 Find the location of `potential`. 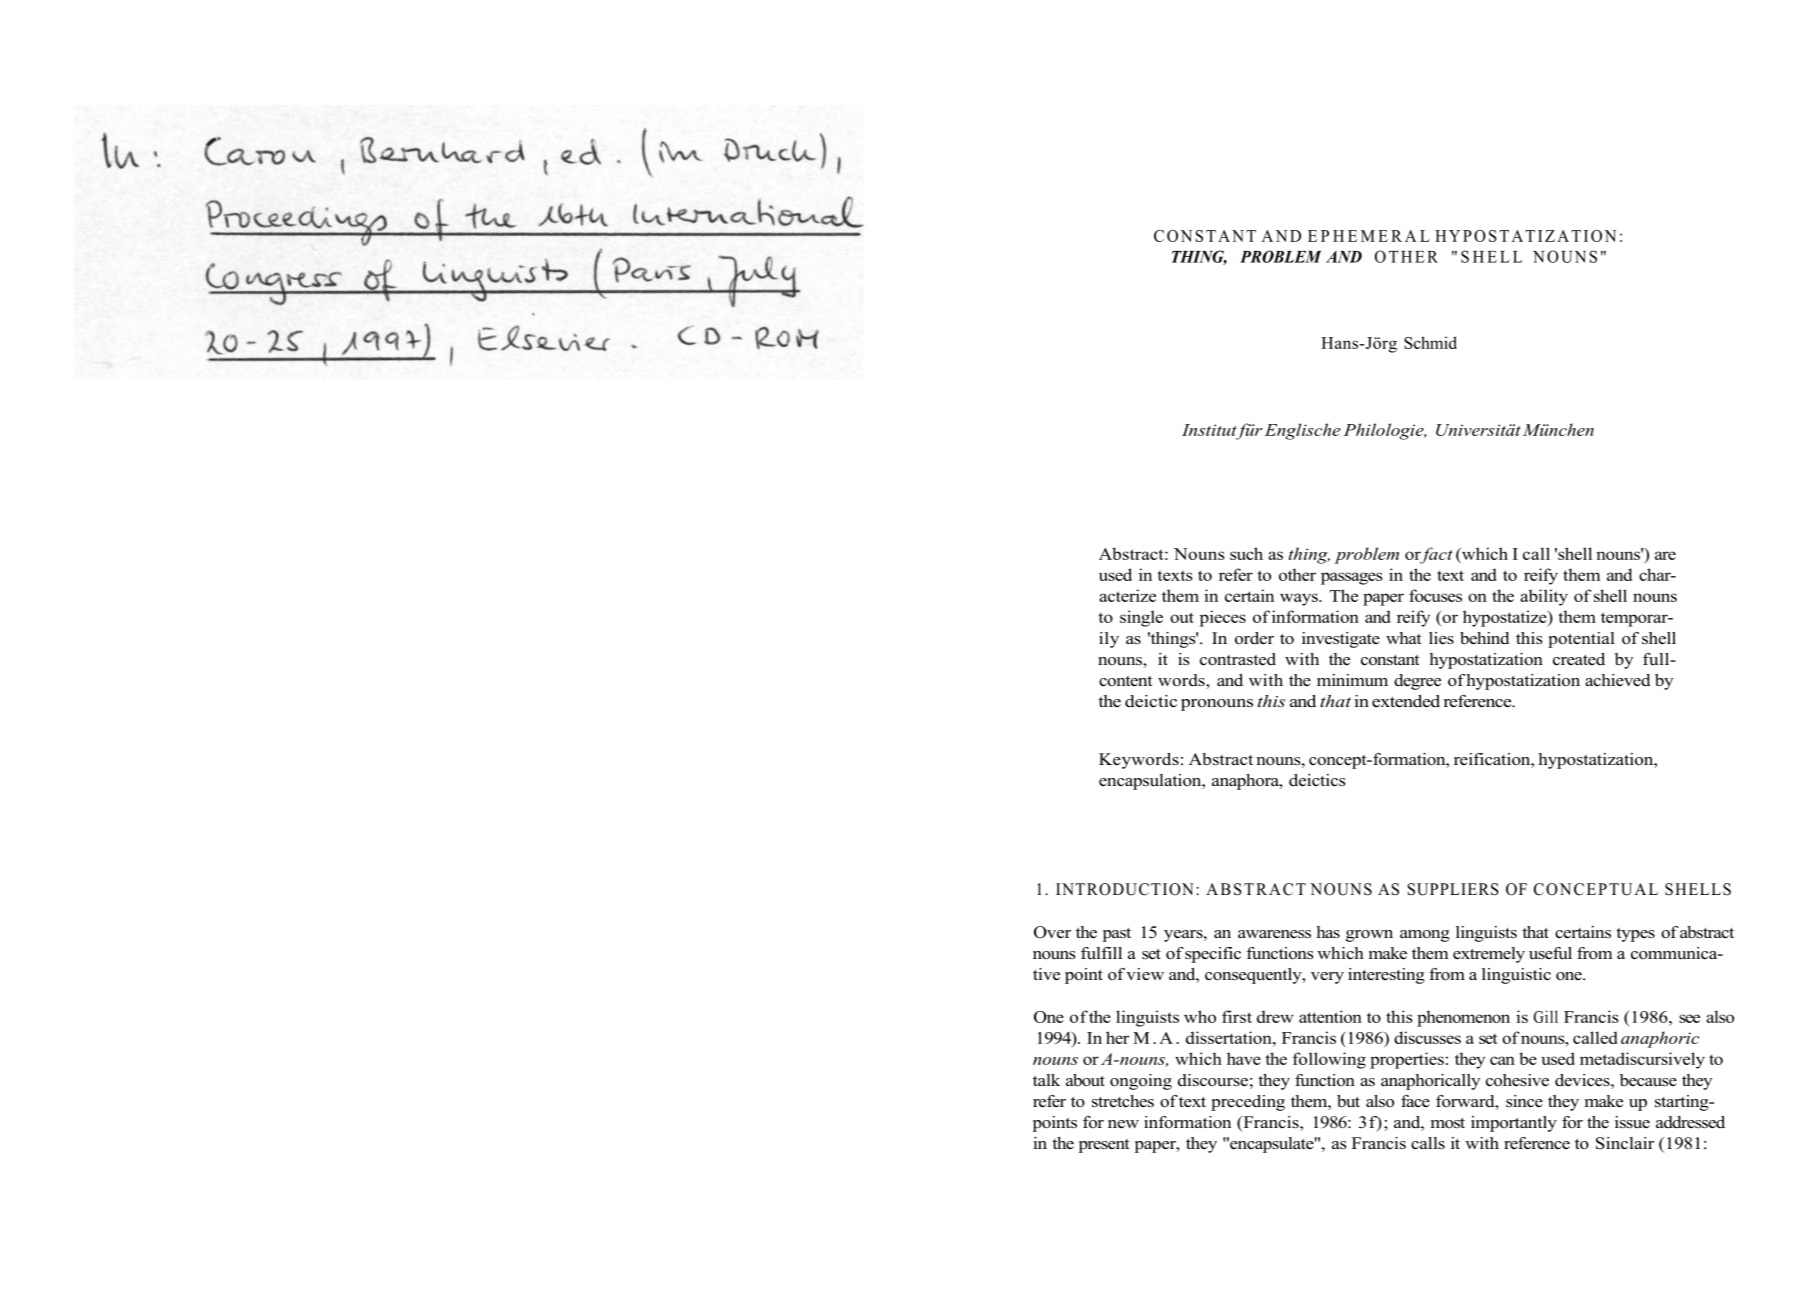

potential is located at coordinates (1581, 640).
